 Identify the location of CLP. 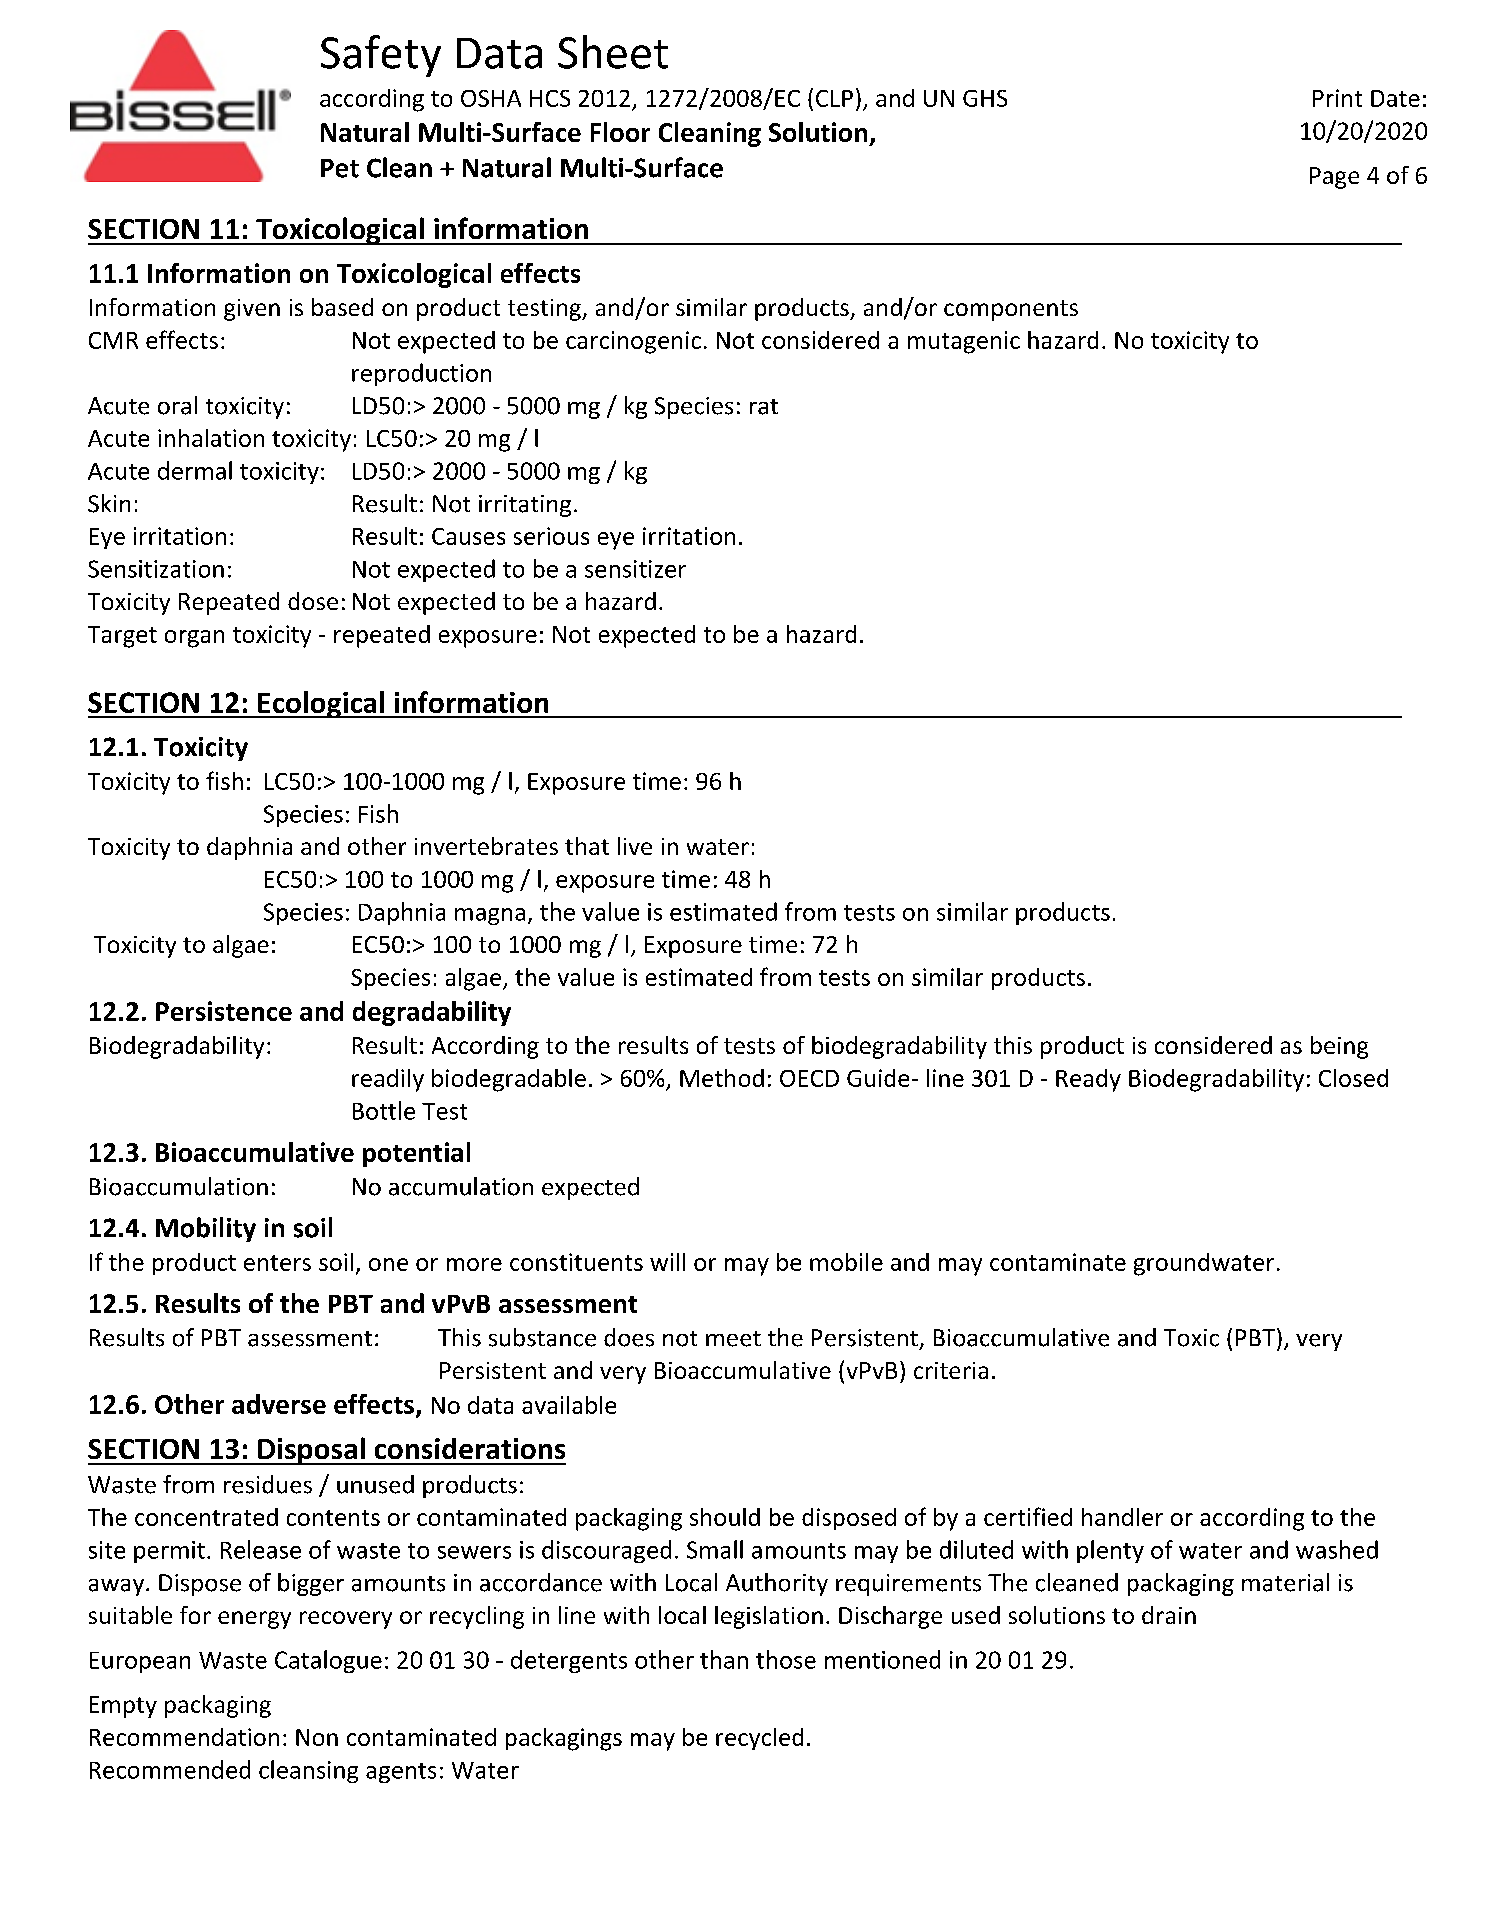
(834, 98).
